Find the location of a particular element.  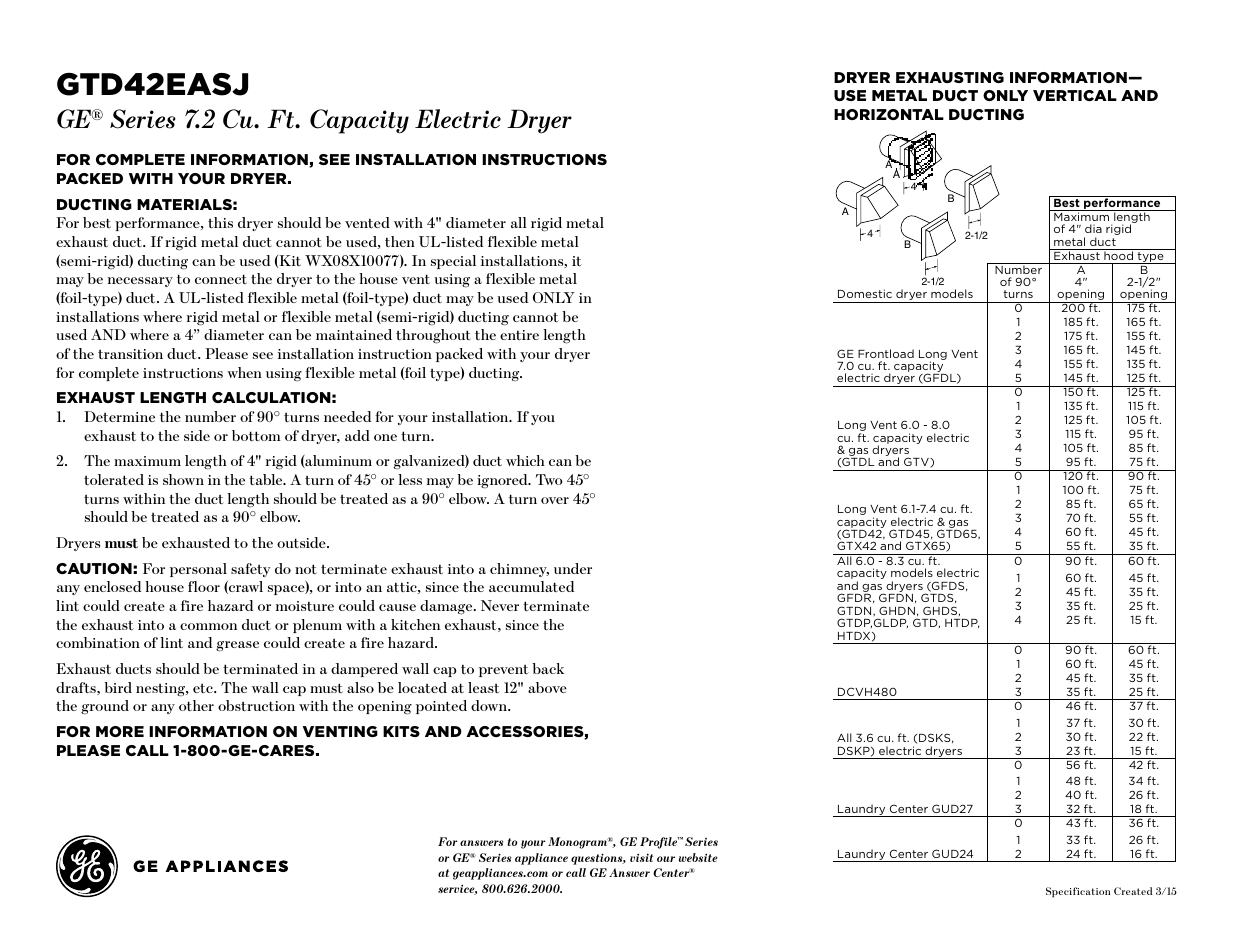

shown is located at coordinates (183, 479).
